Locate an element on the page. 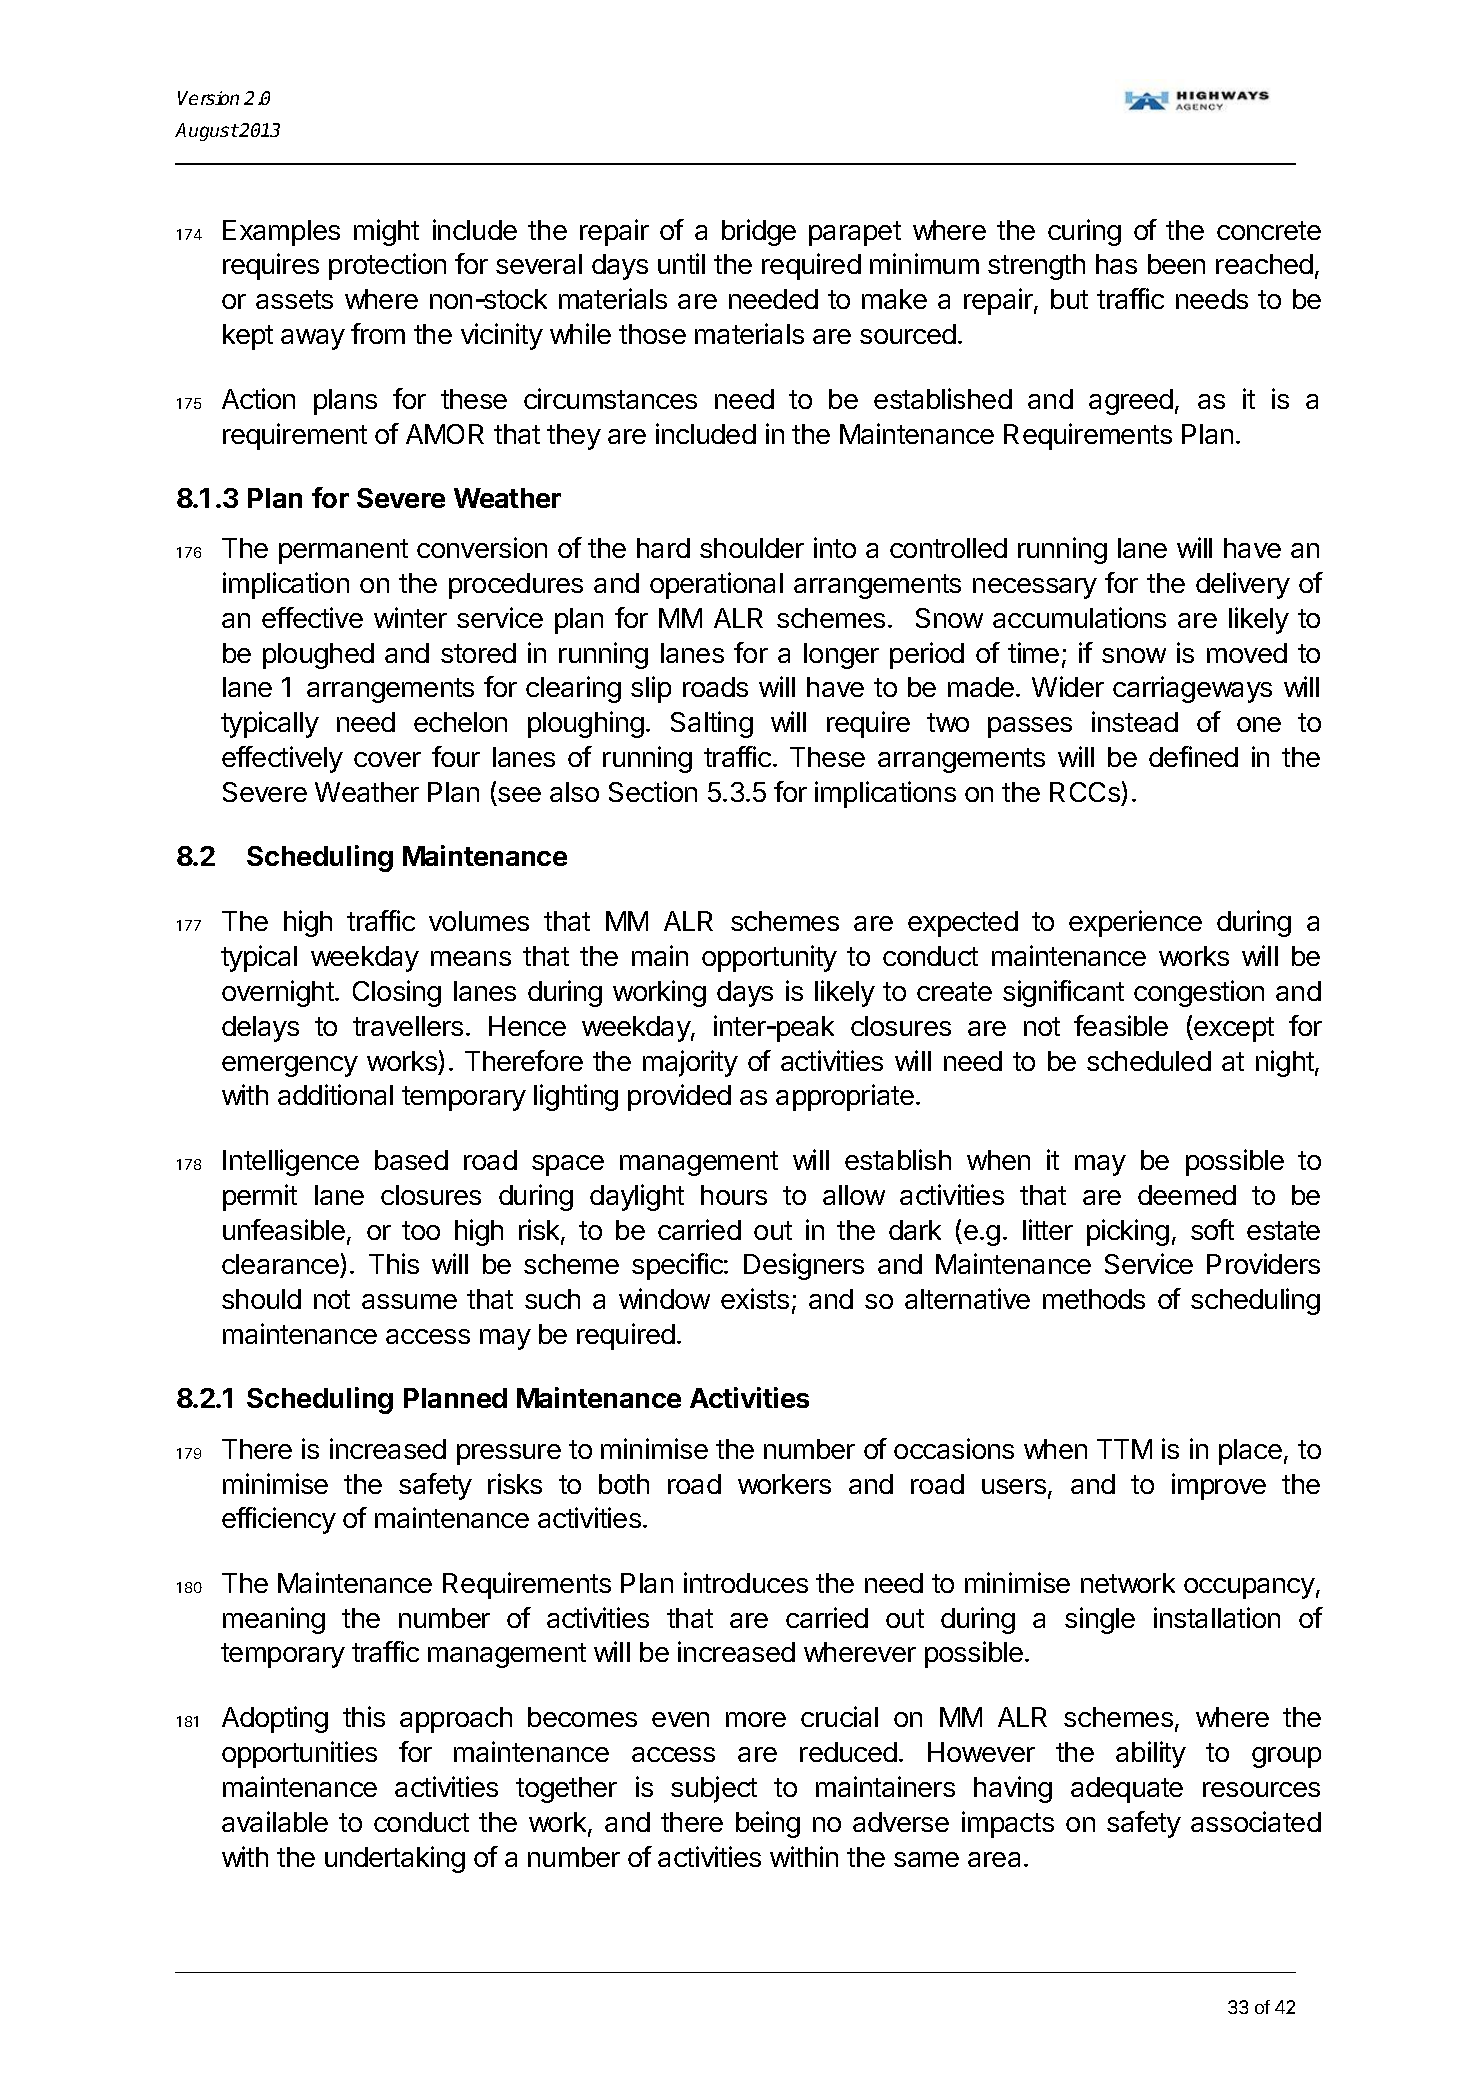 This document has width=1480, height=2094. curing is located at coordinates (1084, 232).
